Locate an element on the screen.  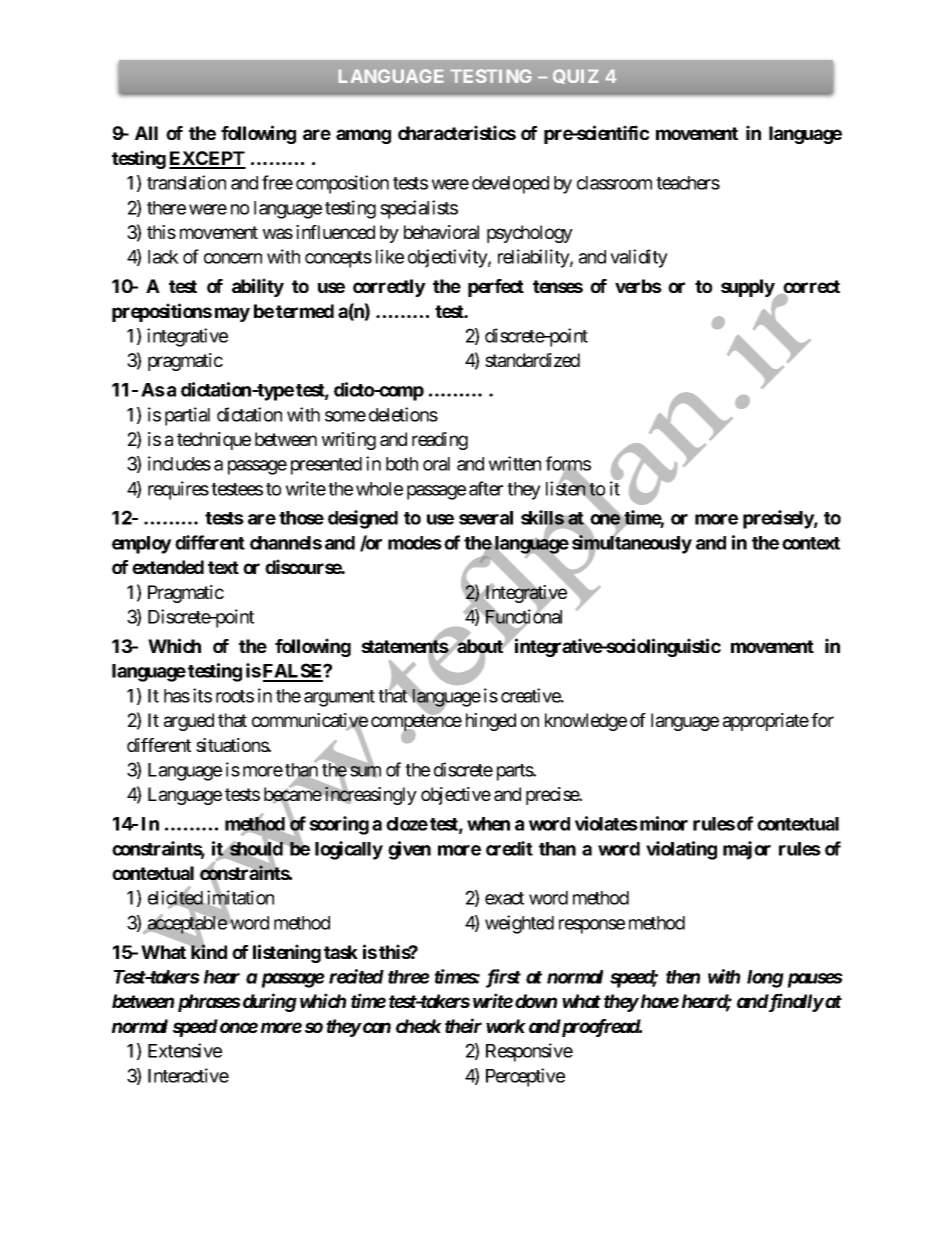
reading is located at coordinates (440, 441).
